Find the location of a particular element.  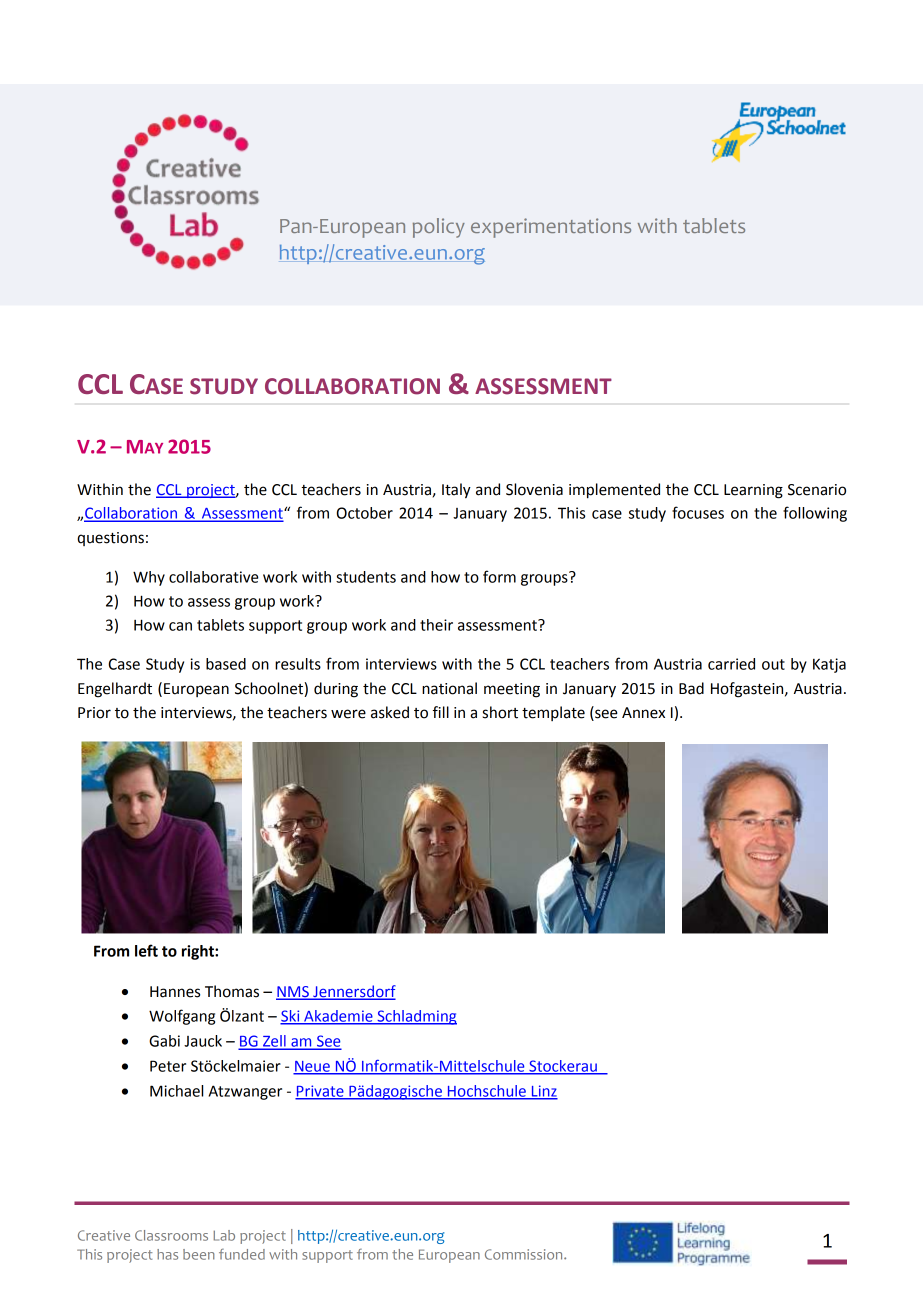

Classrooms is located at coordinates (171, 1235).
